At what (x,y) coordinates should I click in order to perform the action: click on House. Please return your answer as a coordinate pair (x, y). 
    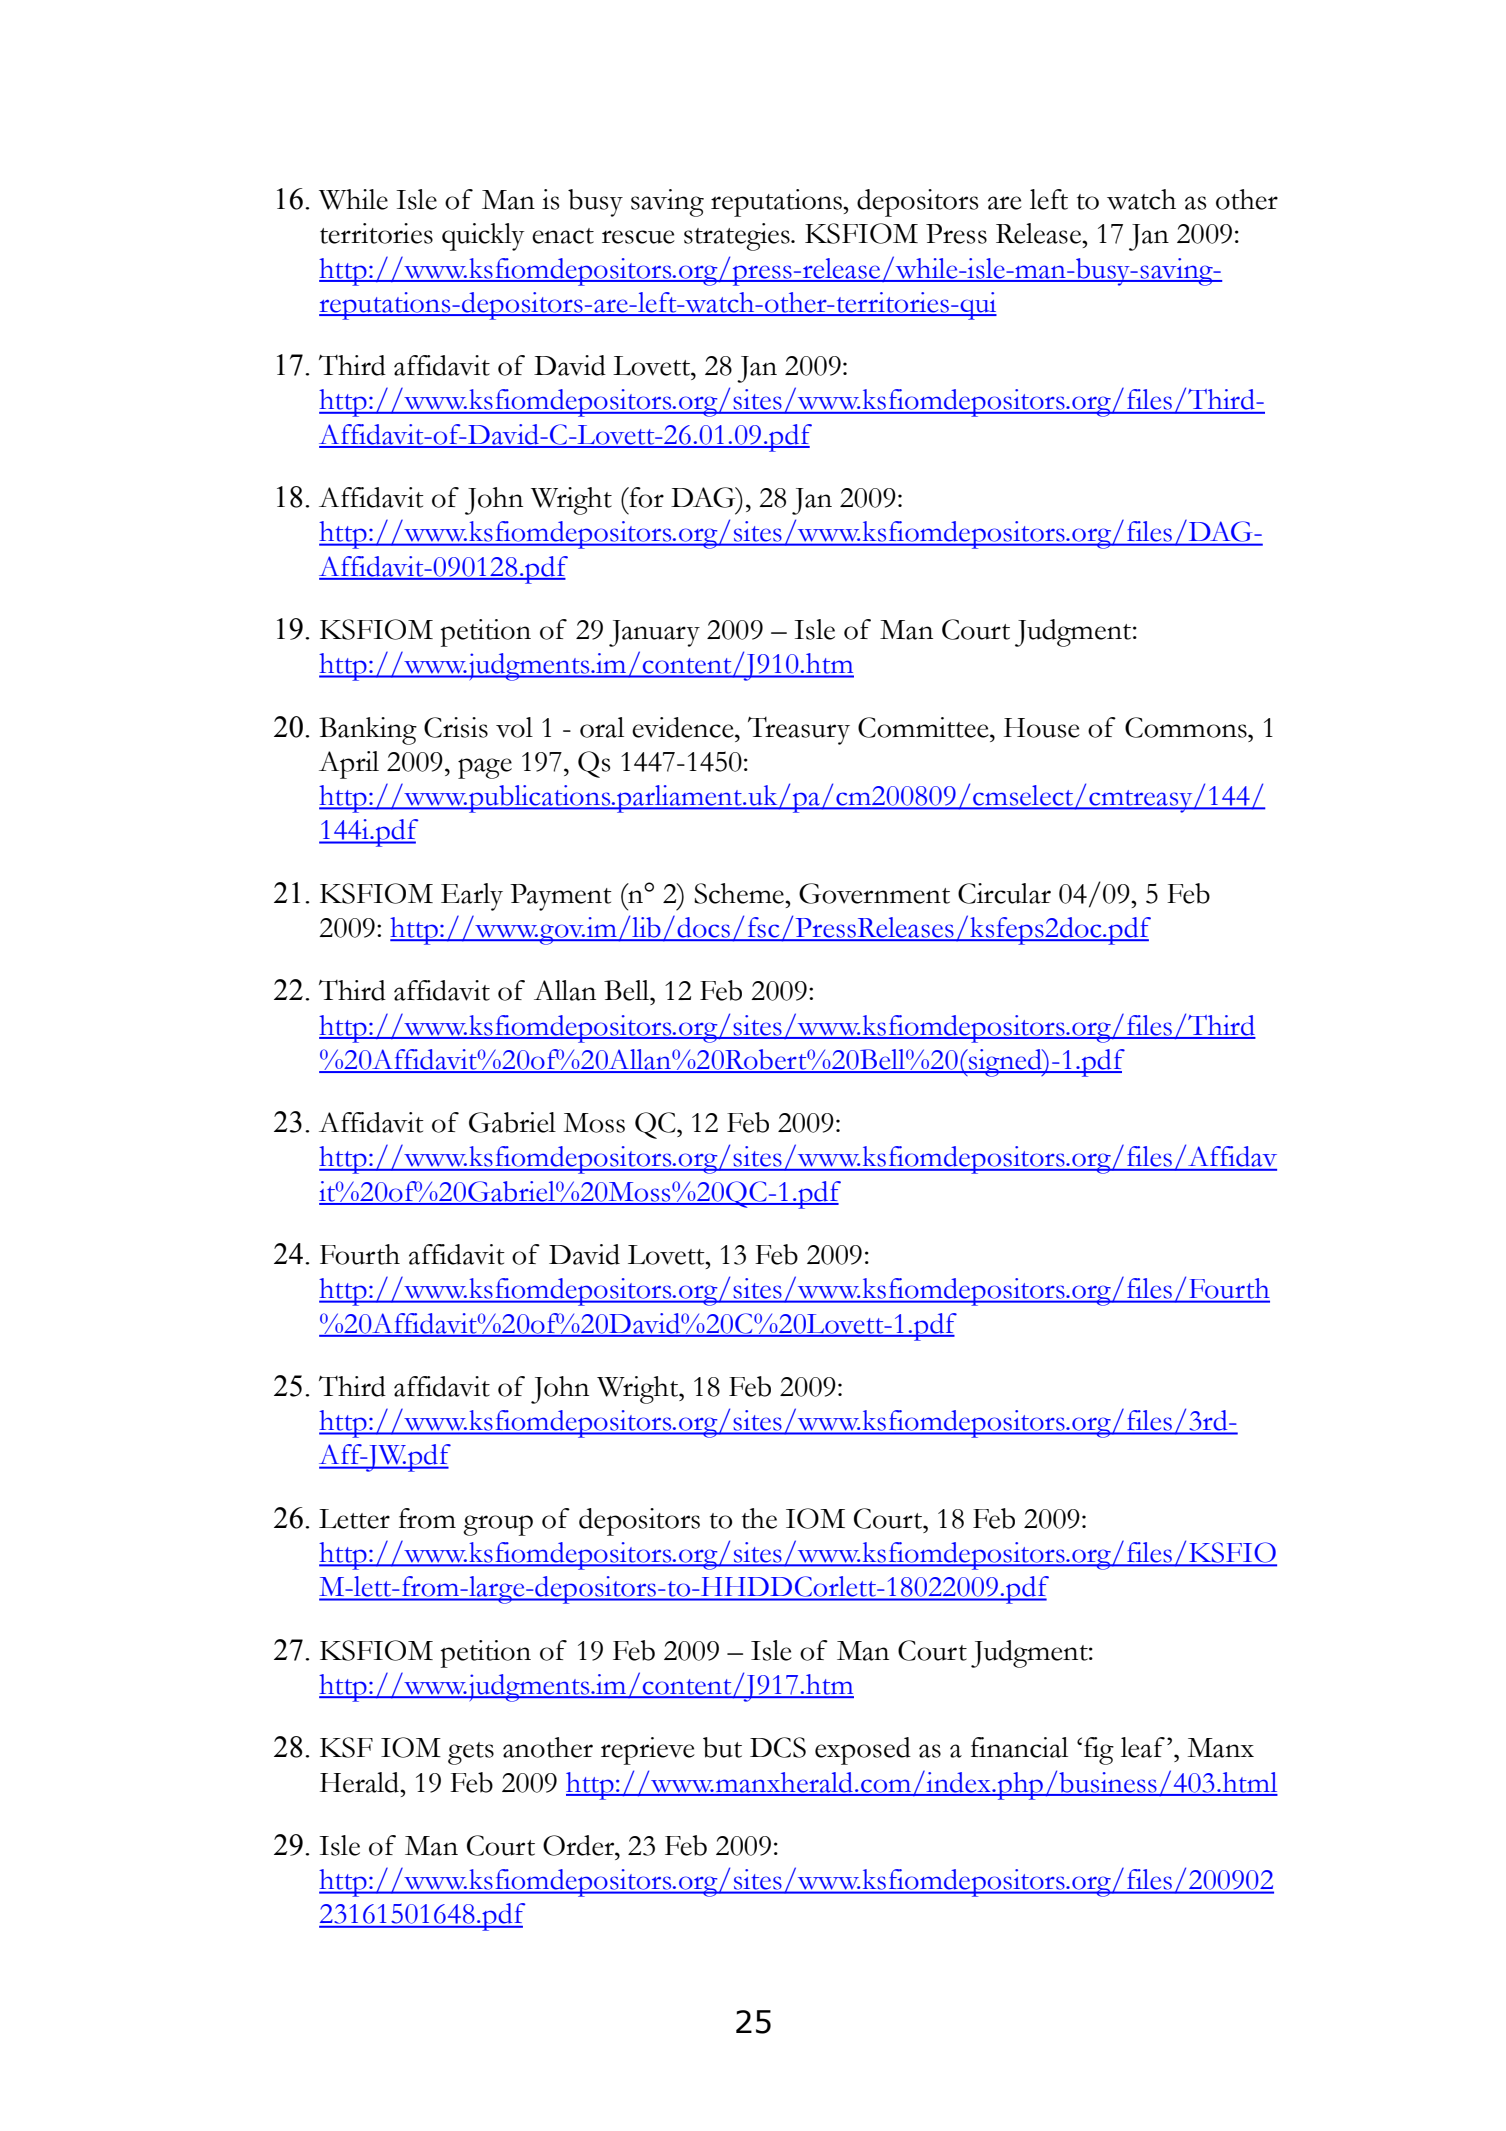
    Looking at the image, I should click on (1042, 728).
